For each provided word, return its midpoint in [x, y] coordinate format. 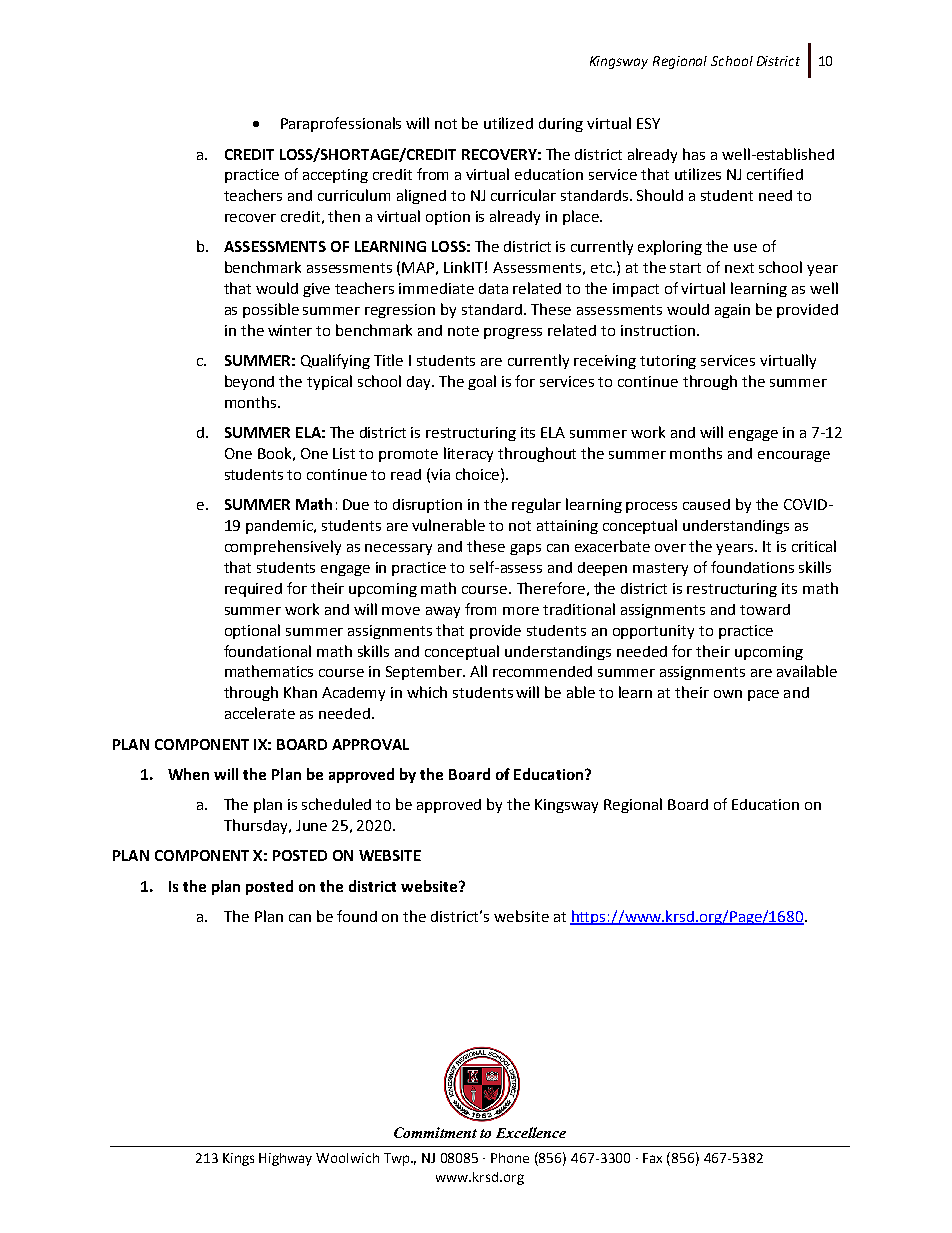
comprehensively [283, 547]
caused [706, 504]
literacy [468, 454]
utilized [508, 123]
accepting [335, 176]
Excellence [531, 1132]
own [728, 694]
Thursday [257, 826]
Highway [285, 1159]
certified [775, 174]
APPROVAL [370, 744]
